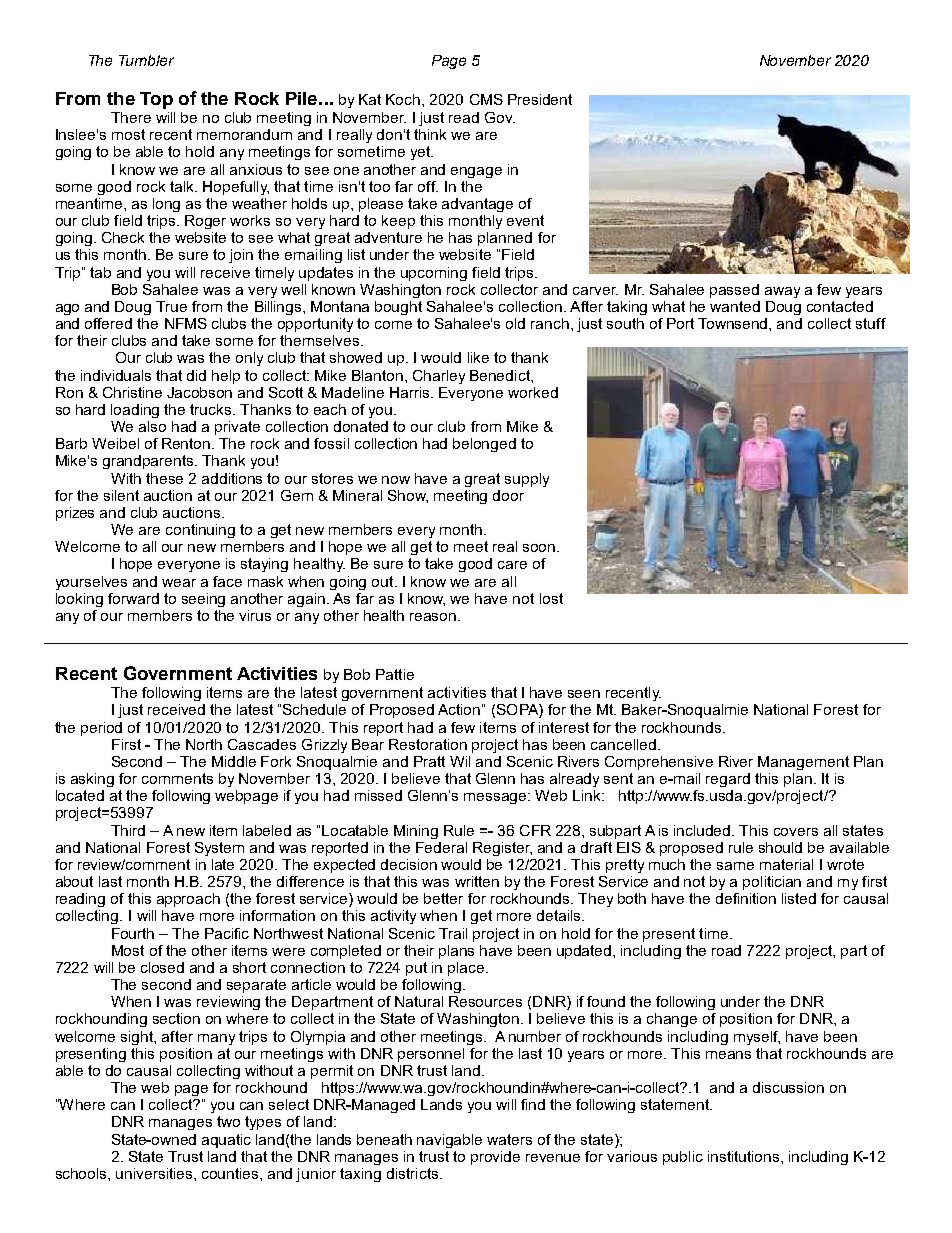  Describe the element at coordinates (128, 830) in the screenshot. I see `Third` at that location.
